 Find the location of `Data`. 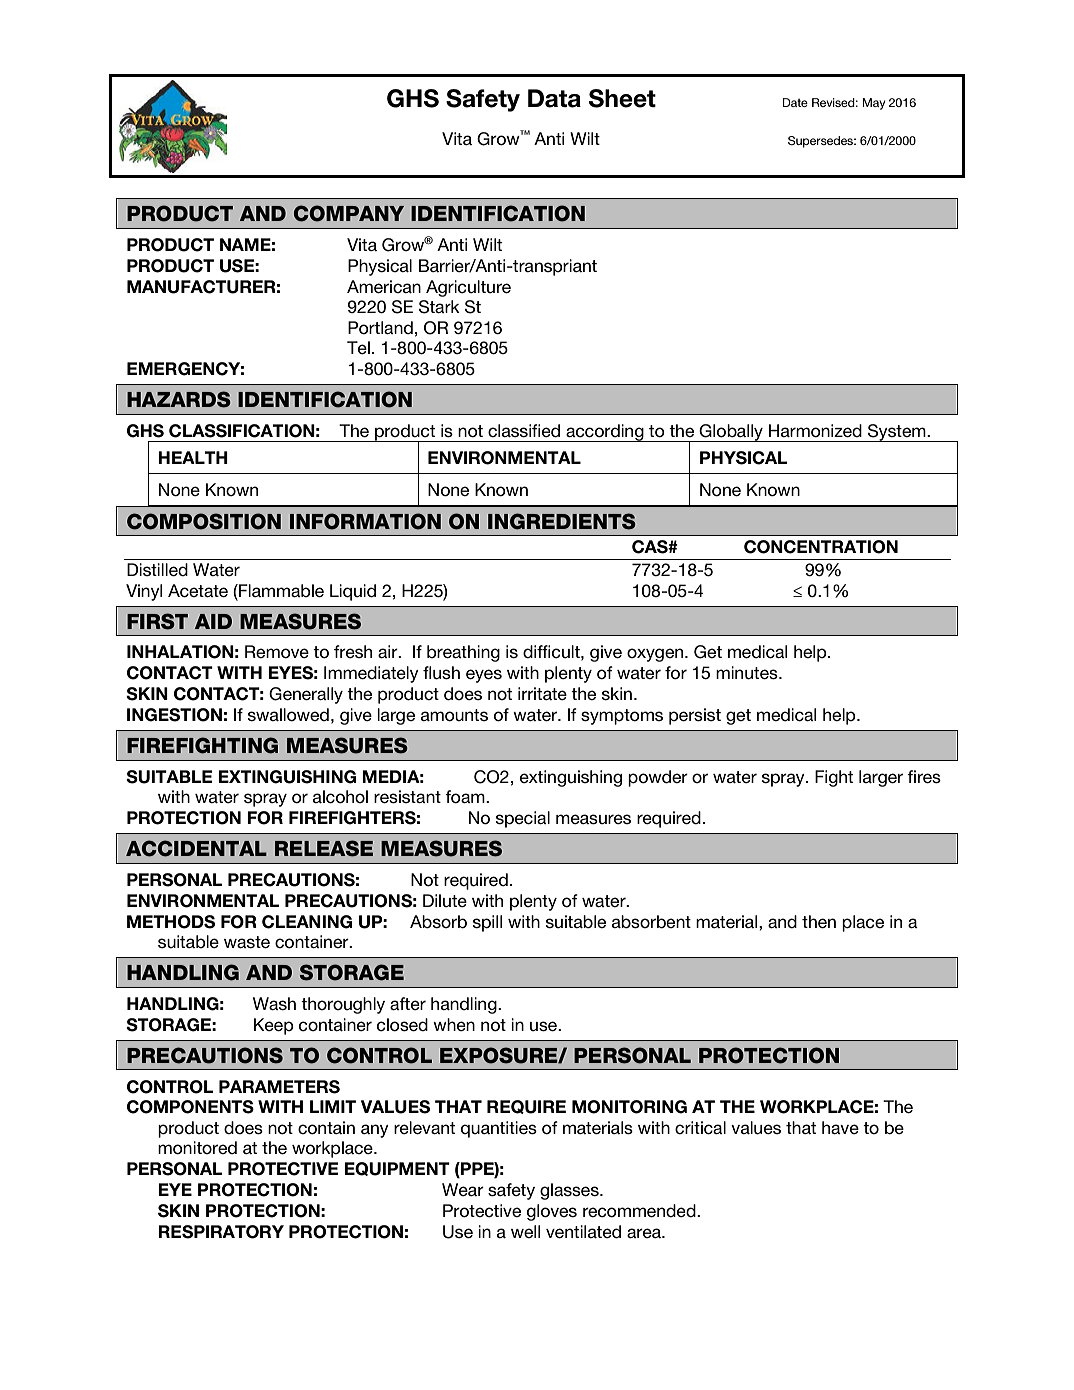

Data is located at coordinates (554, 98).
